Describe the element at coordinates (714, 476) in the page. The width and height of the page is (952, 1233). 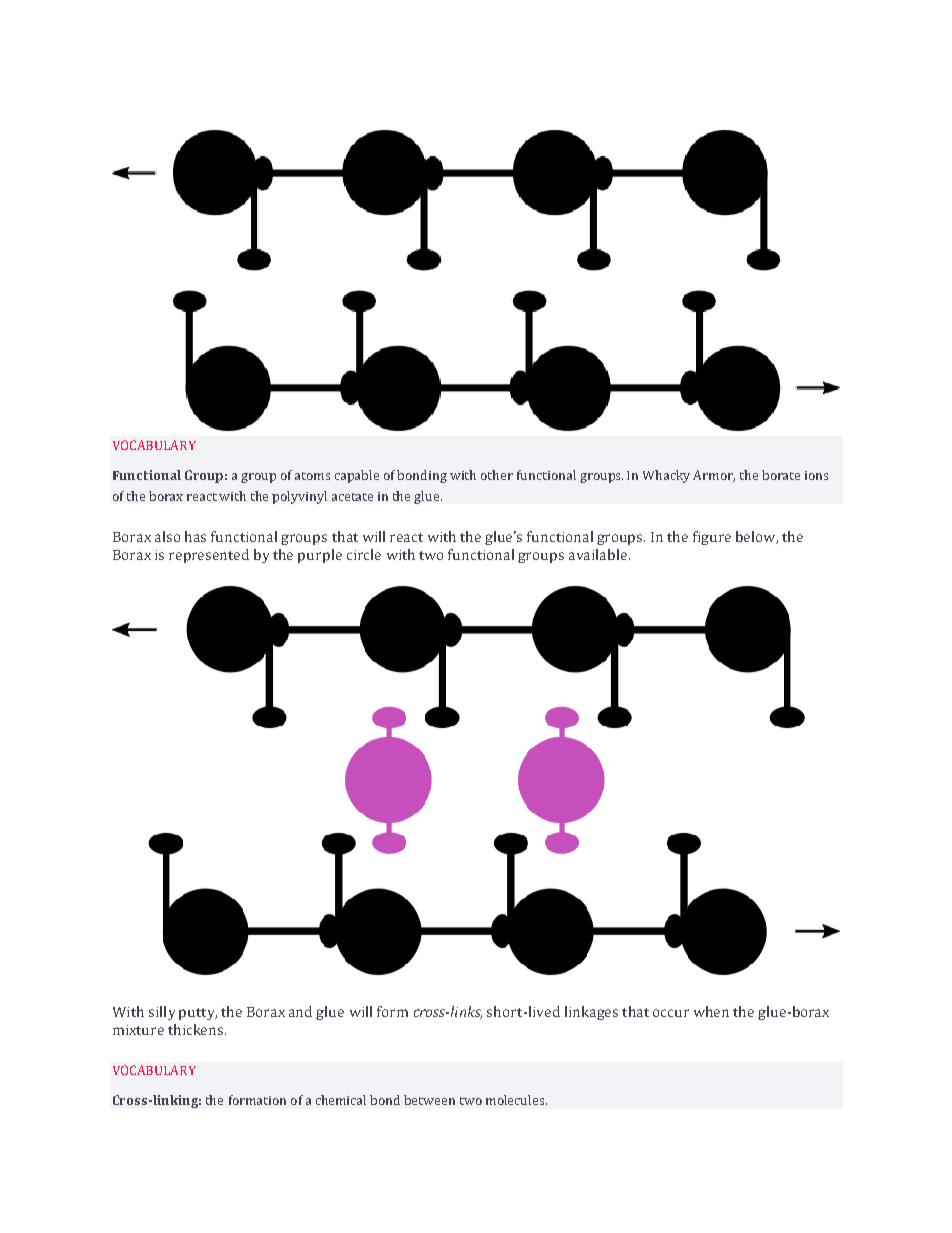
I see `Armor` at that location.
